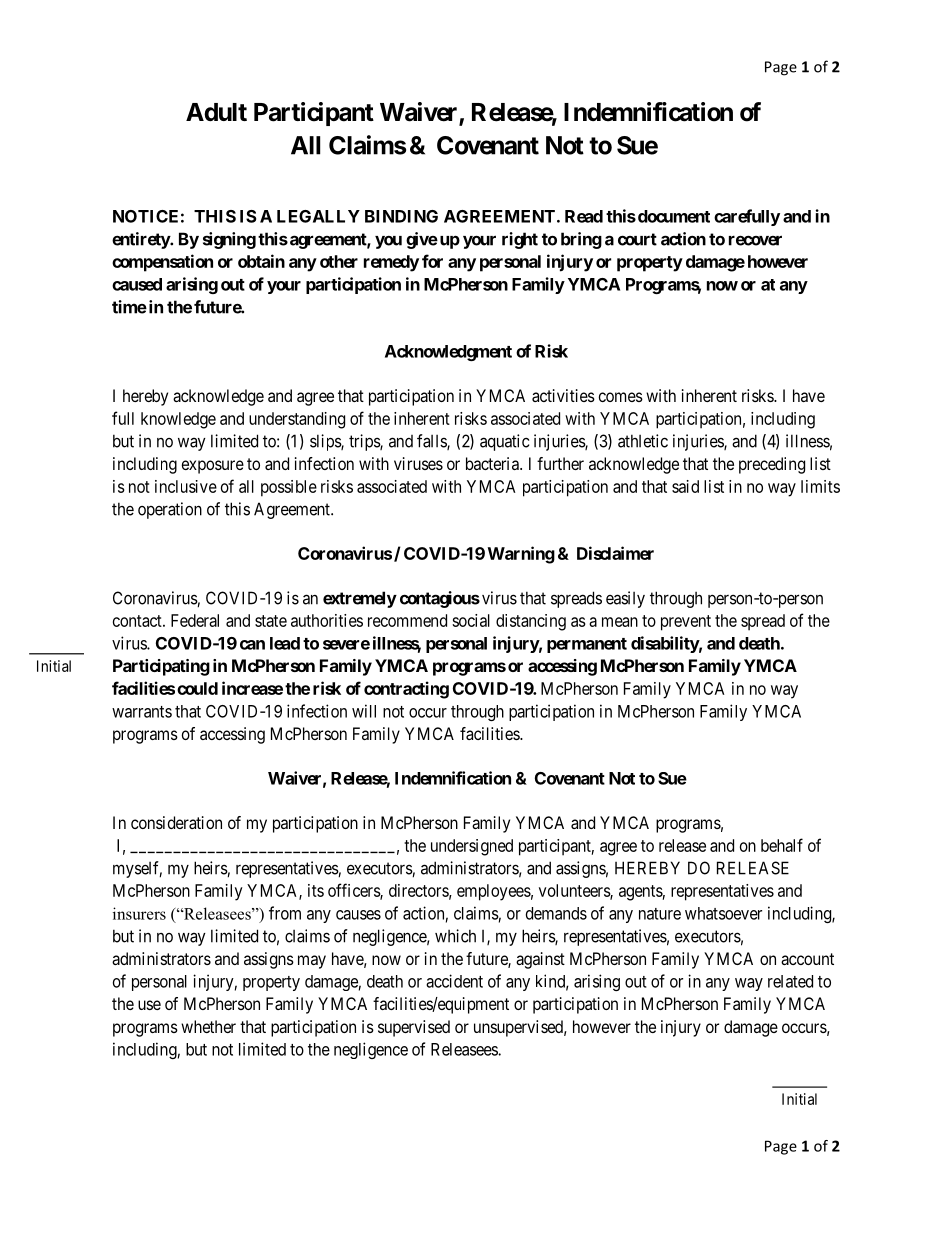  Describe the element at coordinates (672, 216) in the page. I see `document` at that location.
